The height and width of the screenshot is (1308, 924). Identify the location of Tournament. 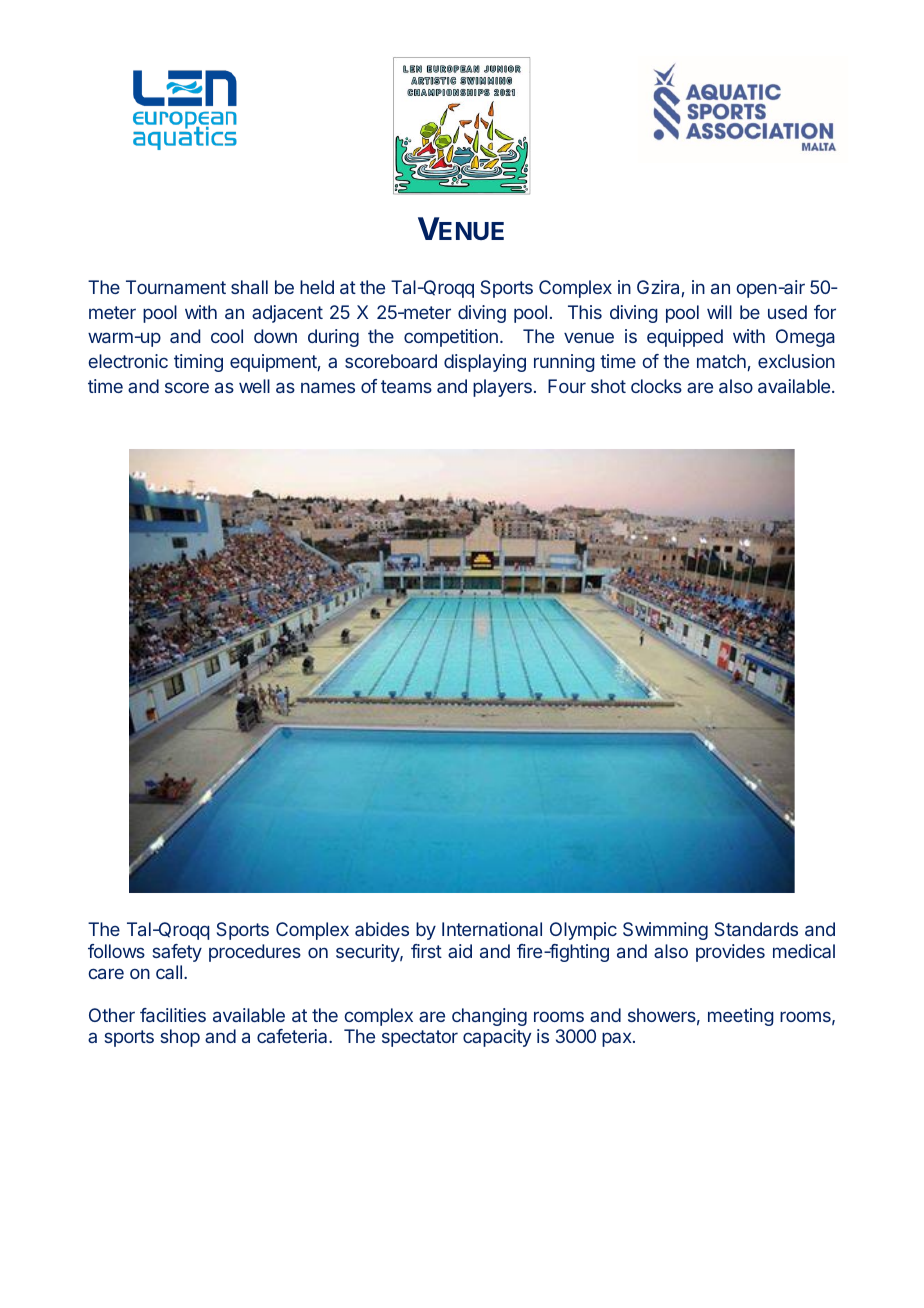
(176, 287).
